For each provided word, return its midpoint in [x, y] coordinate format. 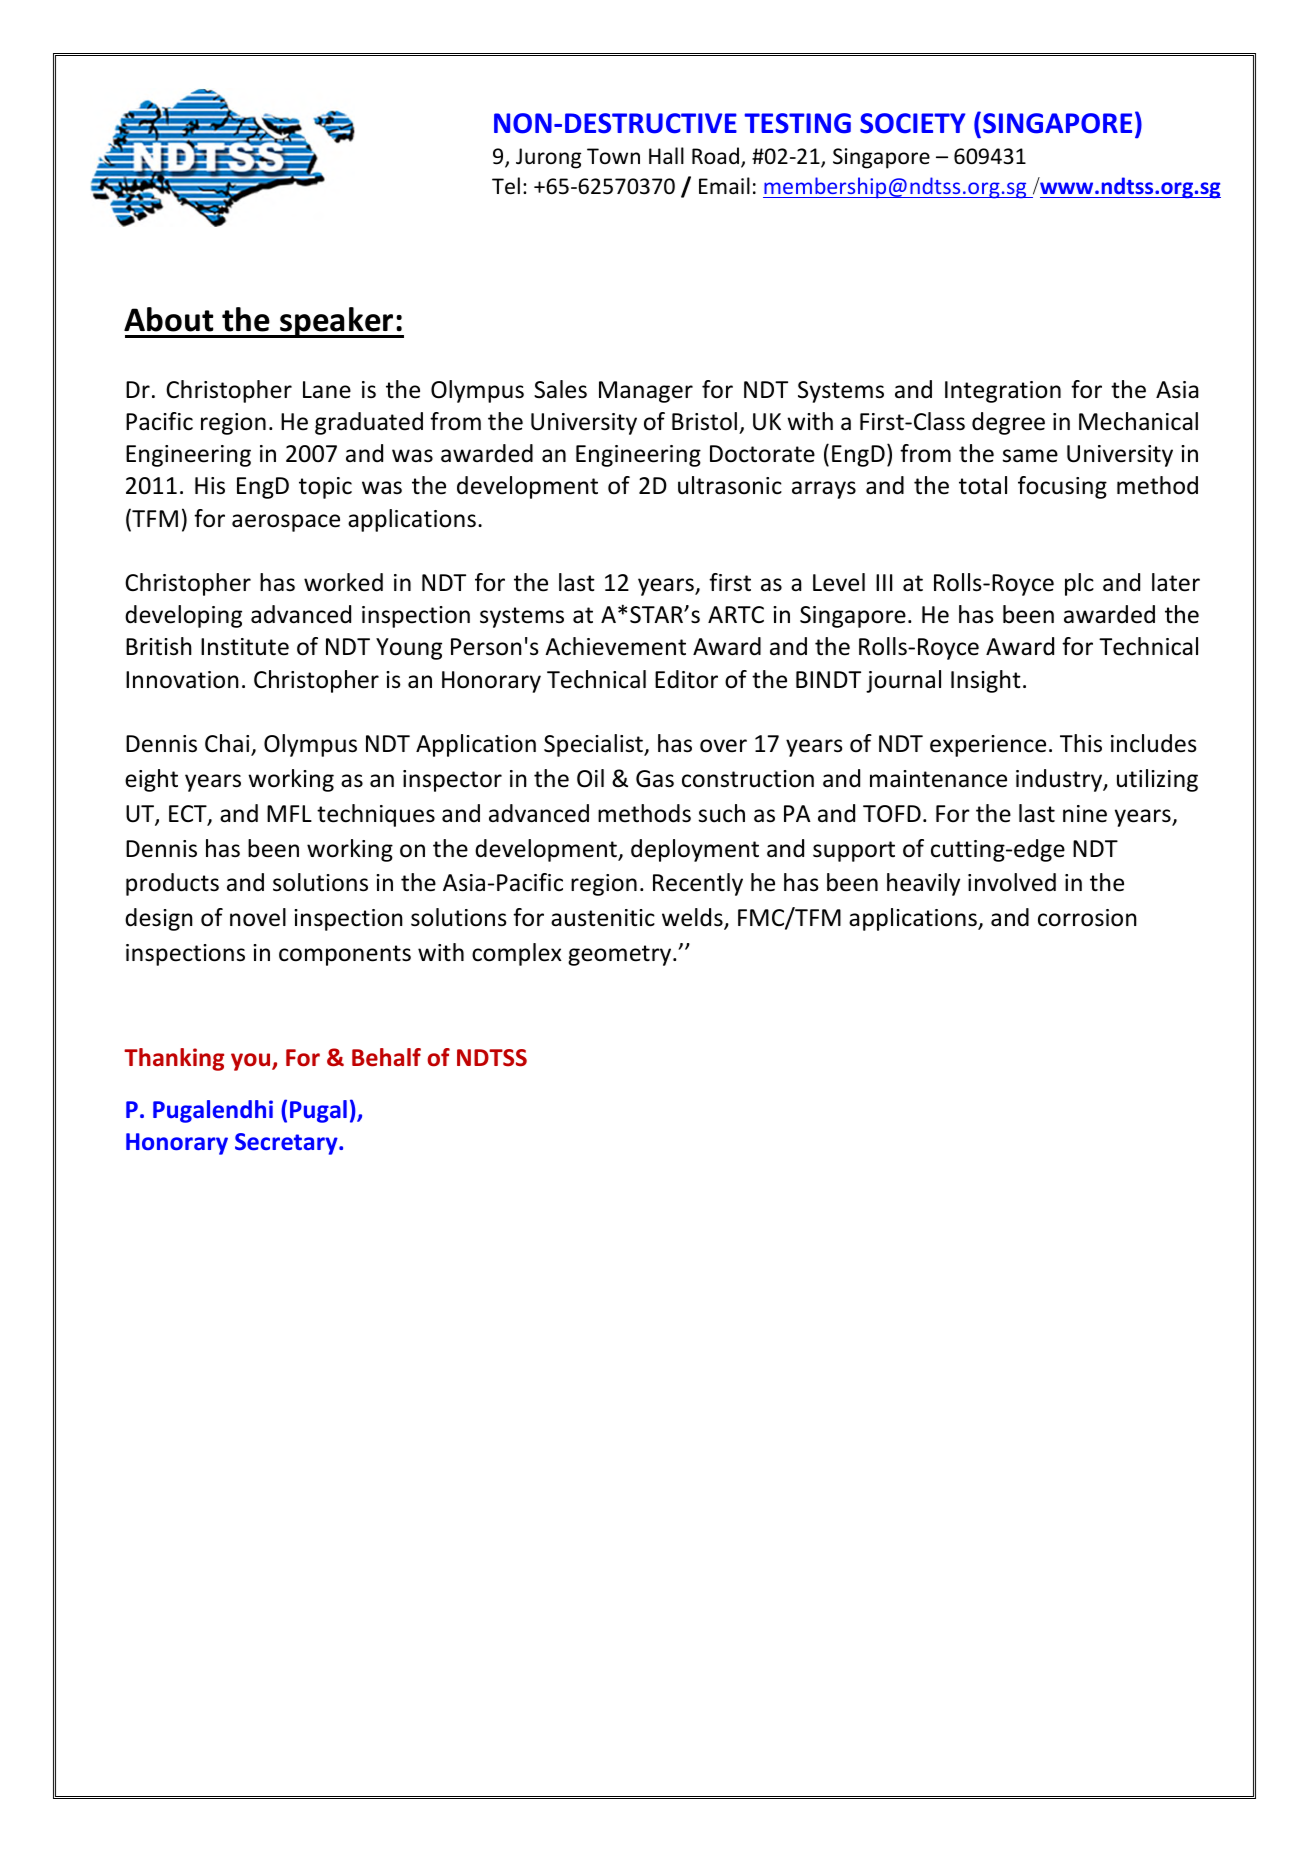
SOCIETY [912, 123]
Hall [666, 155]
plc [1079, 584]
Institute [245, 647]
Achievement [615, 646]
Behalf [386, 1057]
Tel [506, 186]
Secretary [287, 1144]
